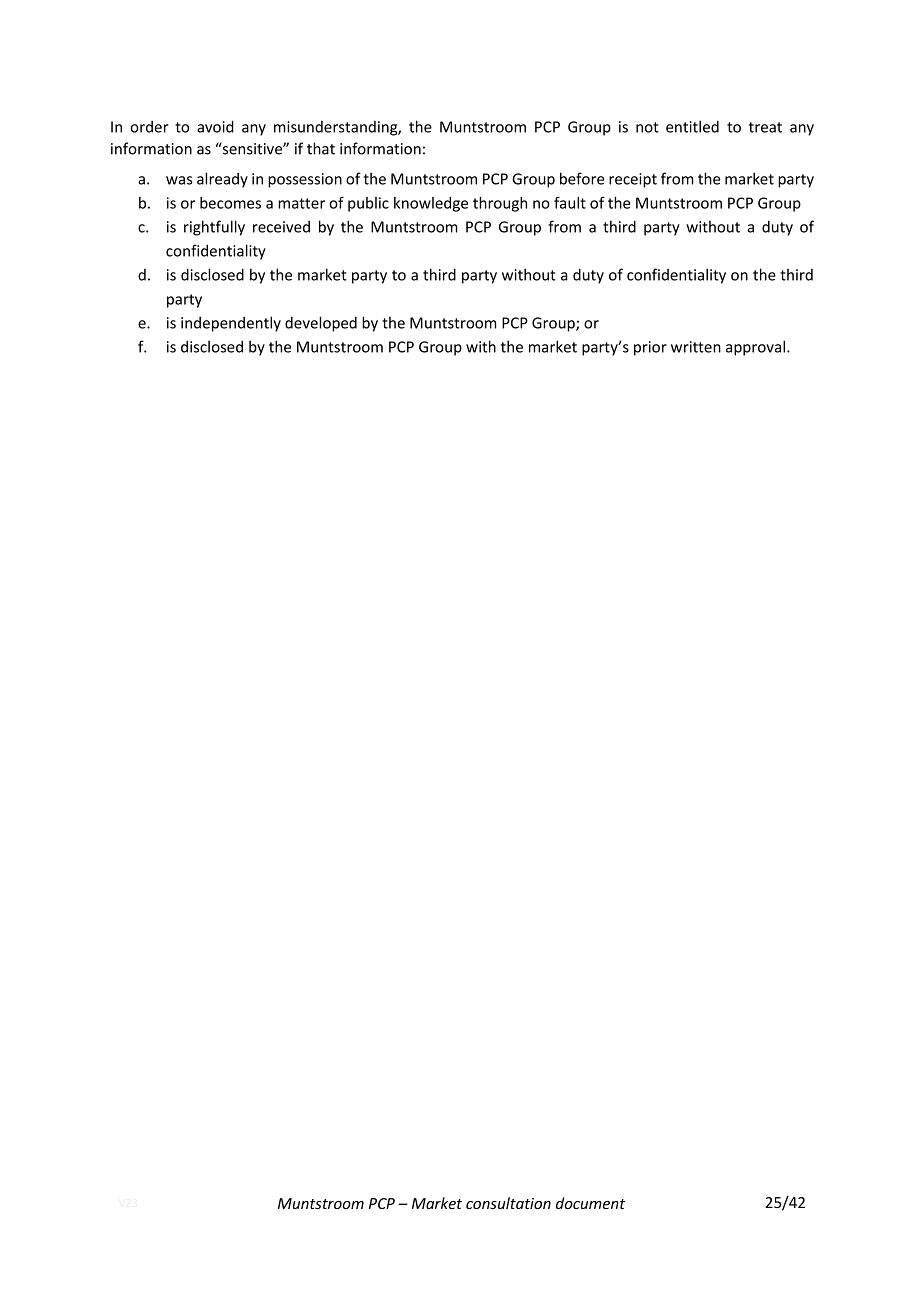 The image size is (924, 1308). I want to click on document, so click(590, 1203).
